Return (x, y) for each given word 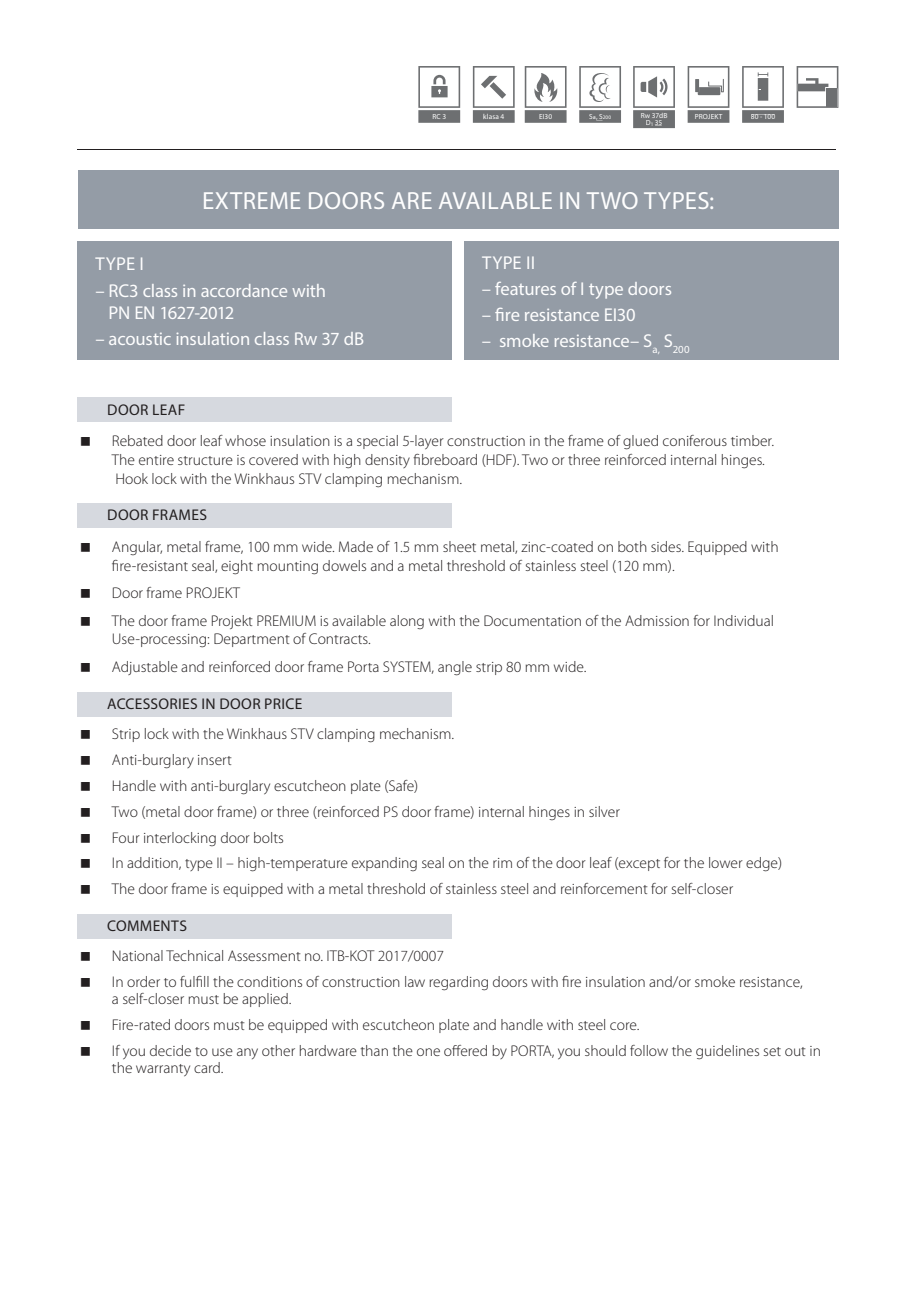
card (208, 1067)
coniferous (695, 440)
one (428, 1052)
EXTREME (252, 200)
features (525, 288)
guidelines (727, 1052)
